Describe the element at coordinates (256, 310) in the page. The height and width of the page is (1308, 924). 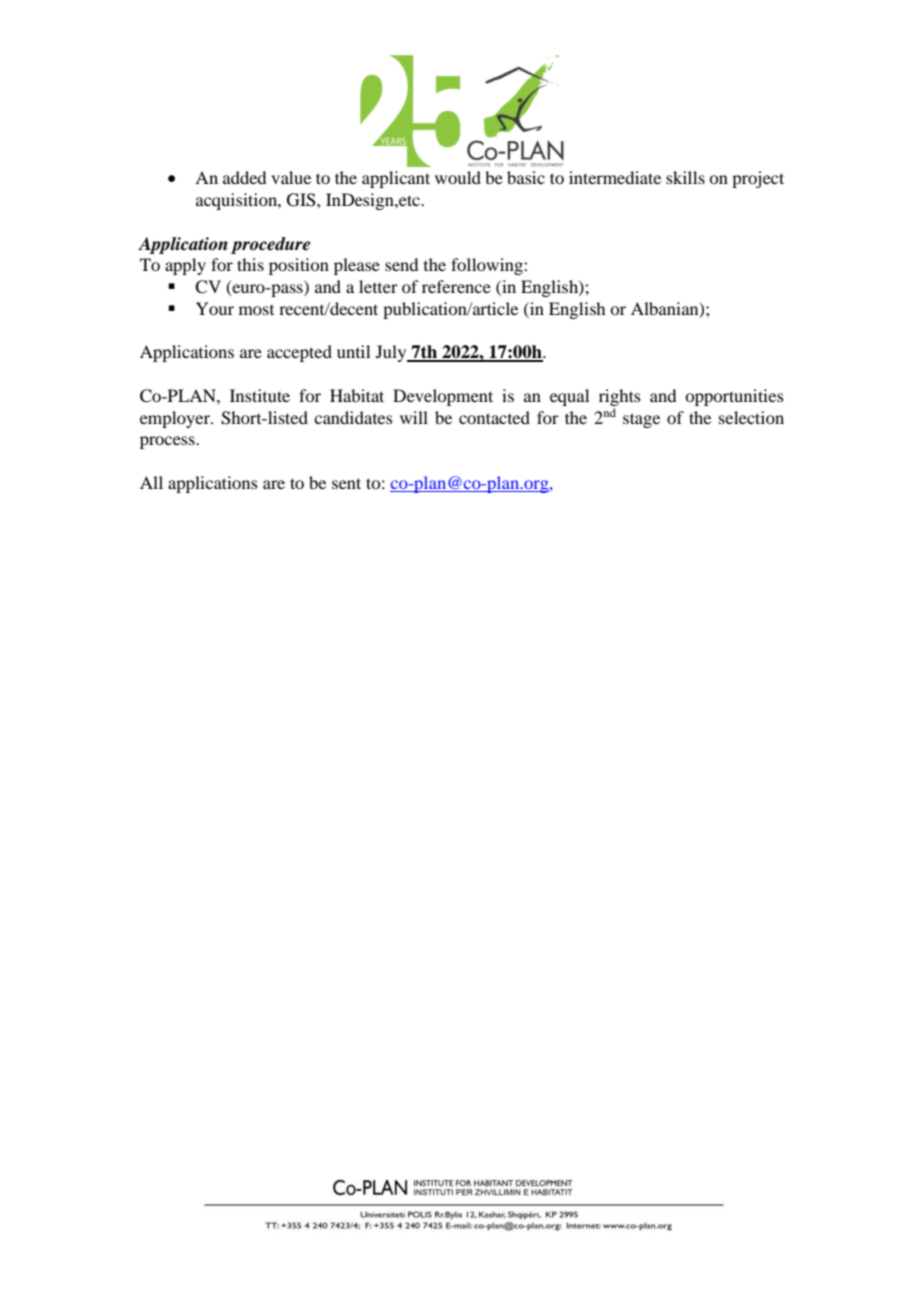
I see `most` at that location.
